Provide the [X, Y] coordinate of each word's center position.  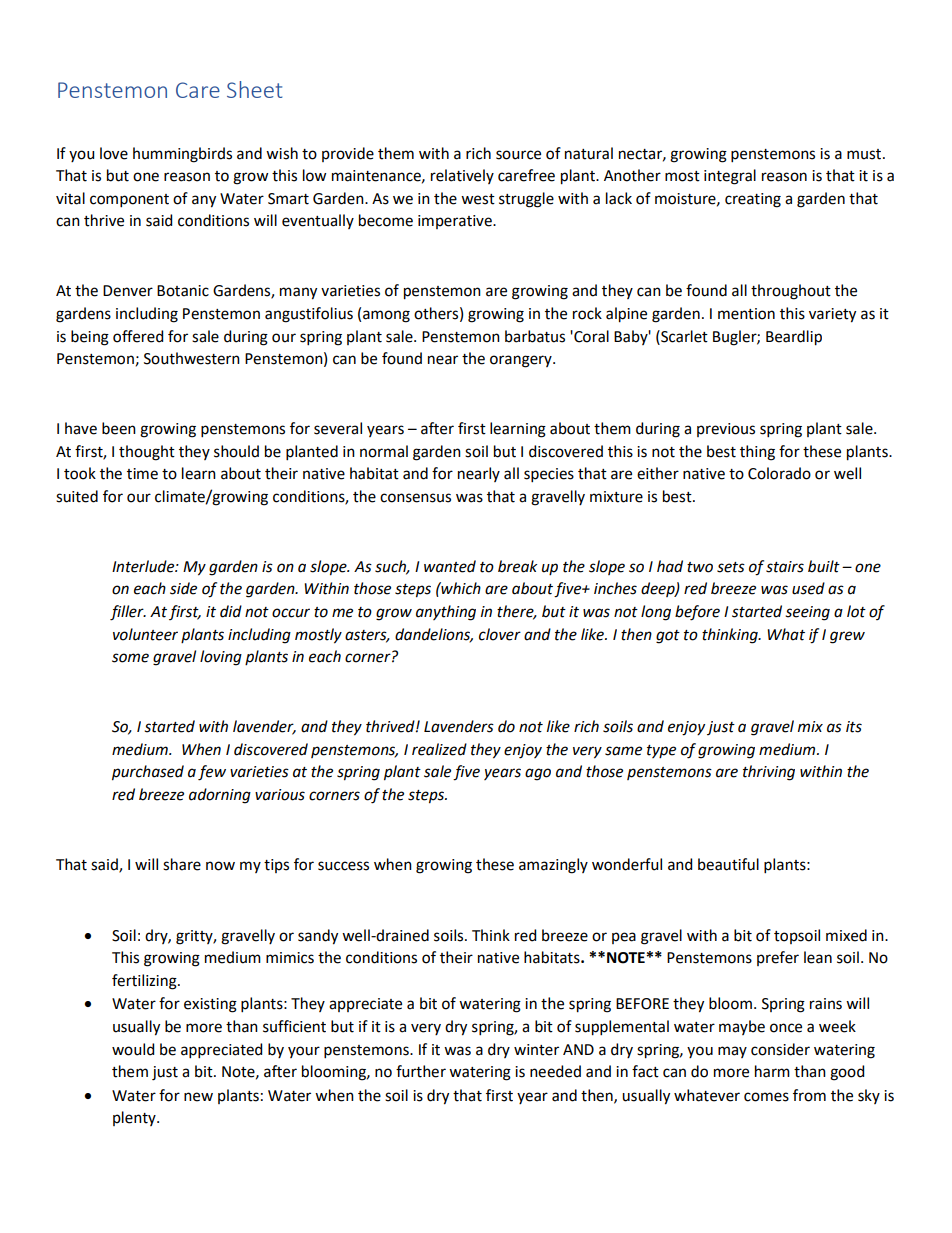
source [518, 155]
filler [128, 613]
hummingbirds [182, 155]
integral [730, 177]
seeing [807, 613]
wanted [450, 566]
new [198, 1097]
